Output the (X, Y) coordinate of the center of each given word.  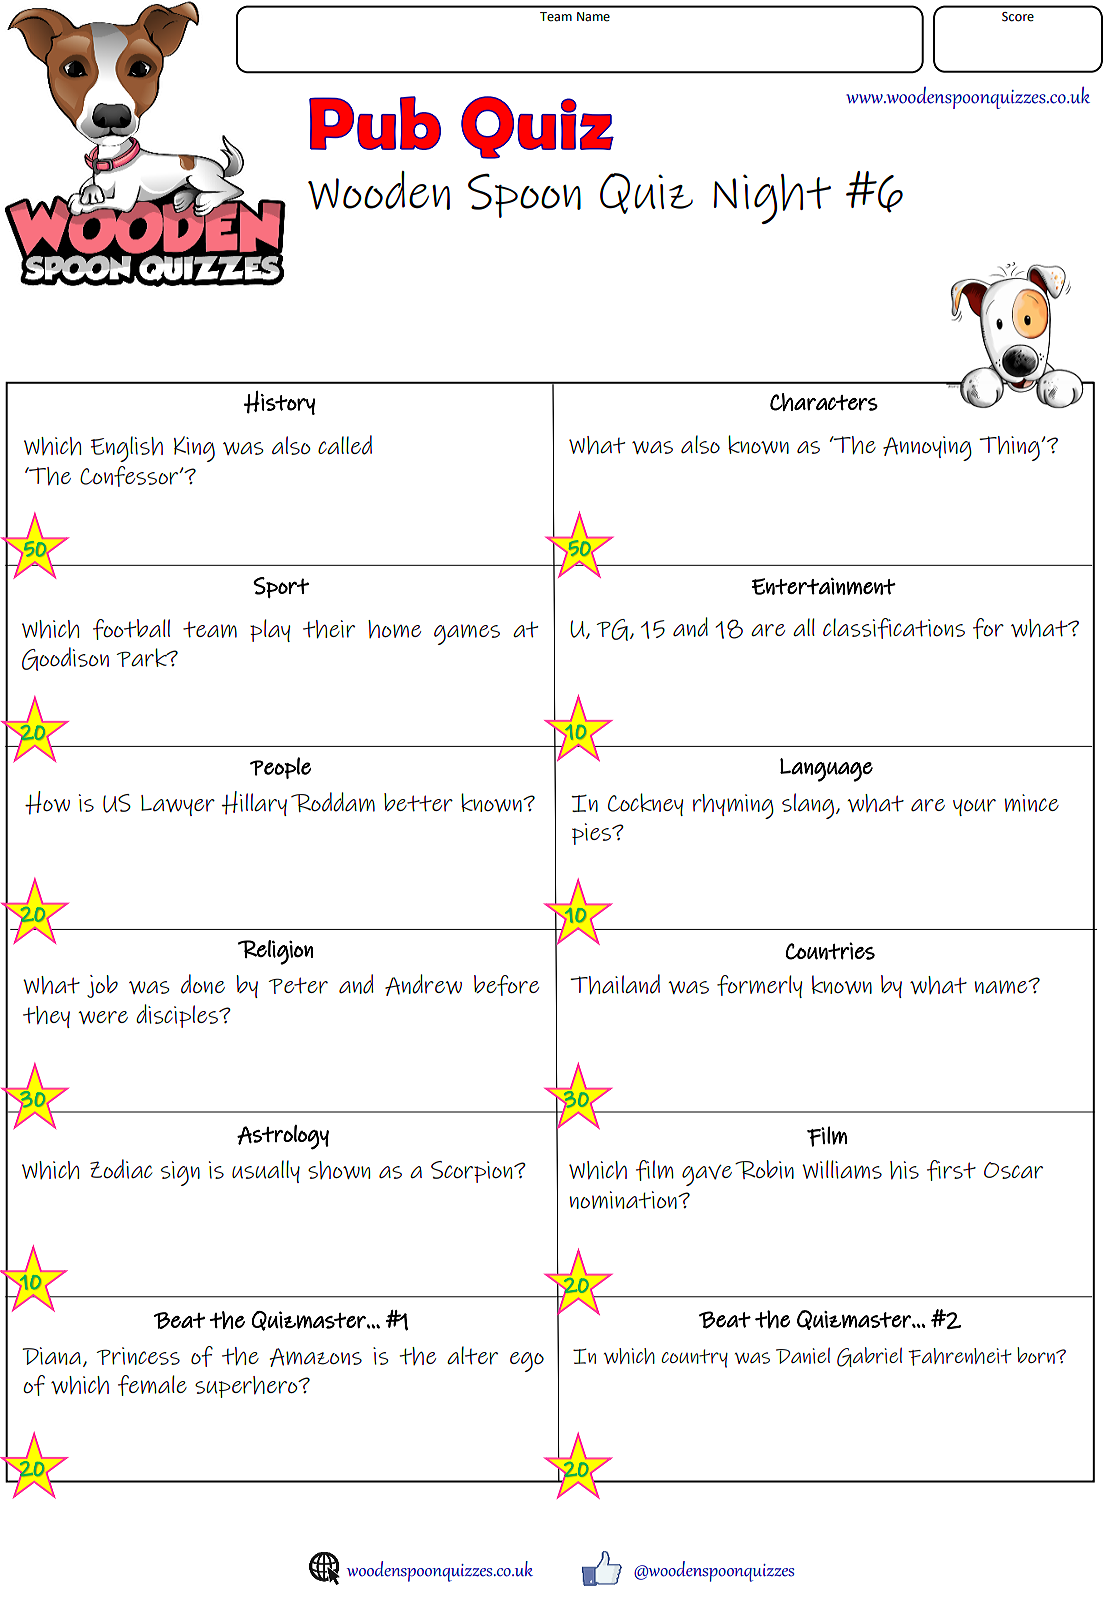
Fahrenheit (960, 1357)
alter (472, 1355)
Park (143, 657)
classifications (894, 628)
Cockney (645, 804)
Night (772, 199)
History (279, 403)
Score (1018, 17)
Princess (138, 1356)
